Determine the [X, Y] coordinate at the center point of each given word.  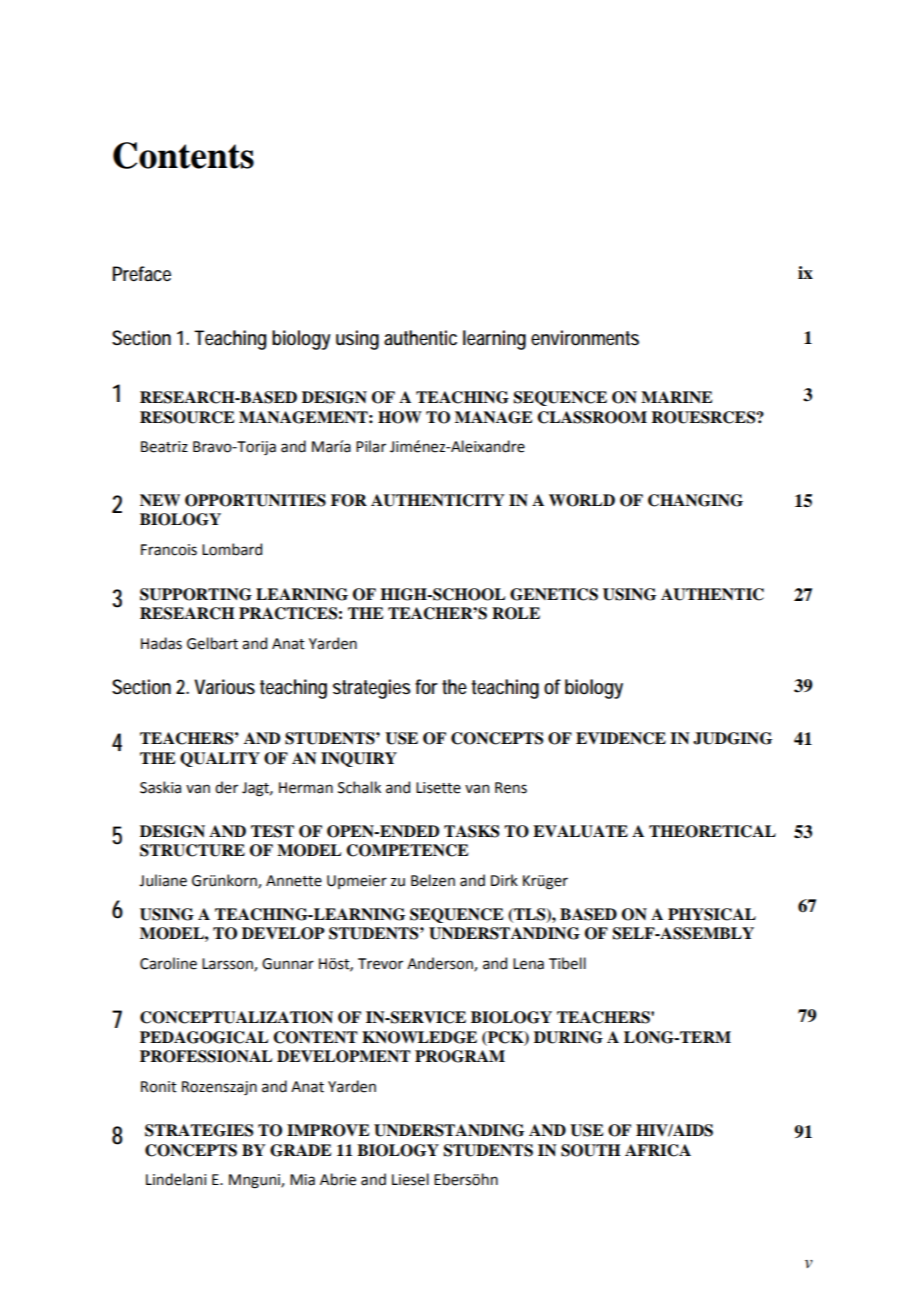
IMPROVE [328, 1130]
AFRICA [658, 1150]
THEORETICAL [712, 831]
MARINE [676, 397]
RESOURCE [187, 417]
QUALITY [220, 759]
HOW [400, 417]
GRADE [300, 1150]
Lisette [438, 788]
